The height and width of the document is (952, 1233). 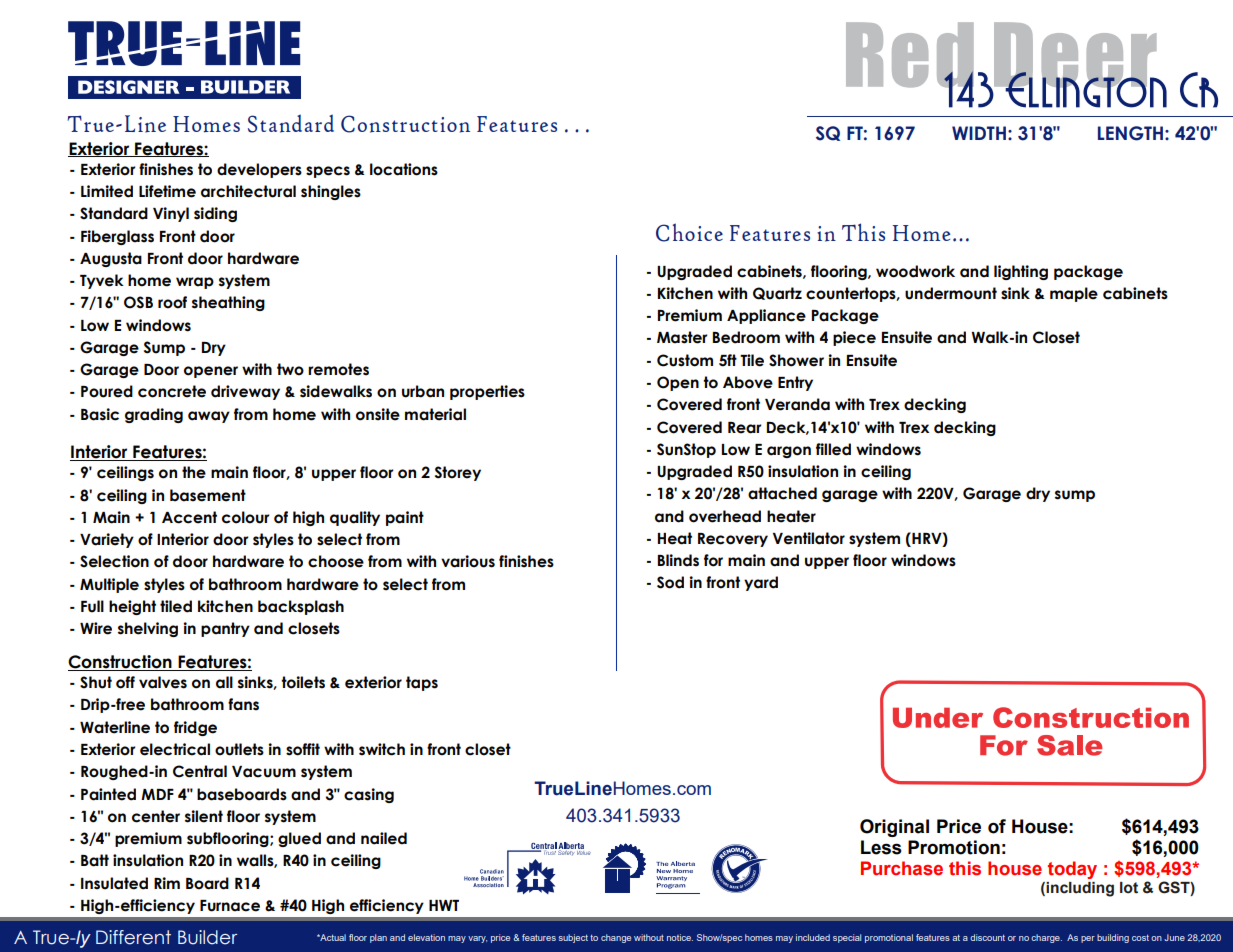 What do you see at coordinates (209, 417) in the document?
I see `away` at bounding box center [209, 417].
